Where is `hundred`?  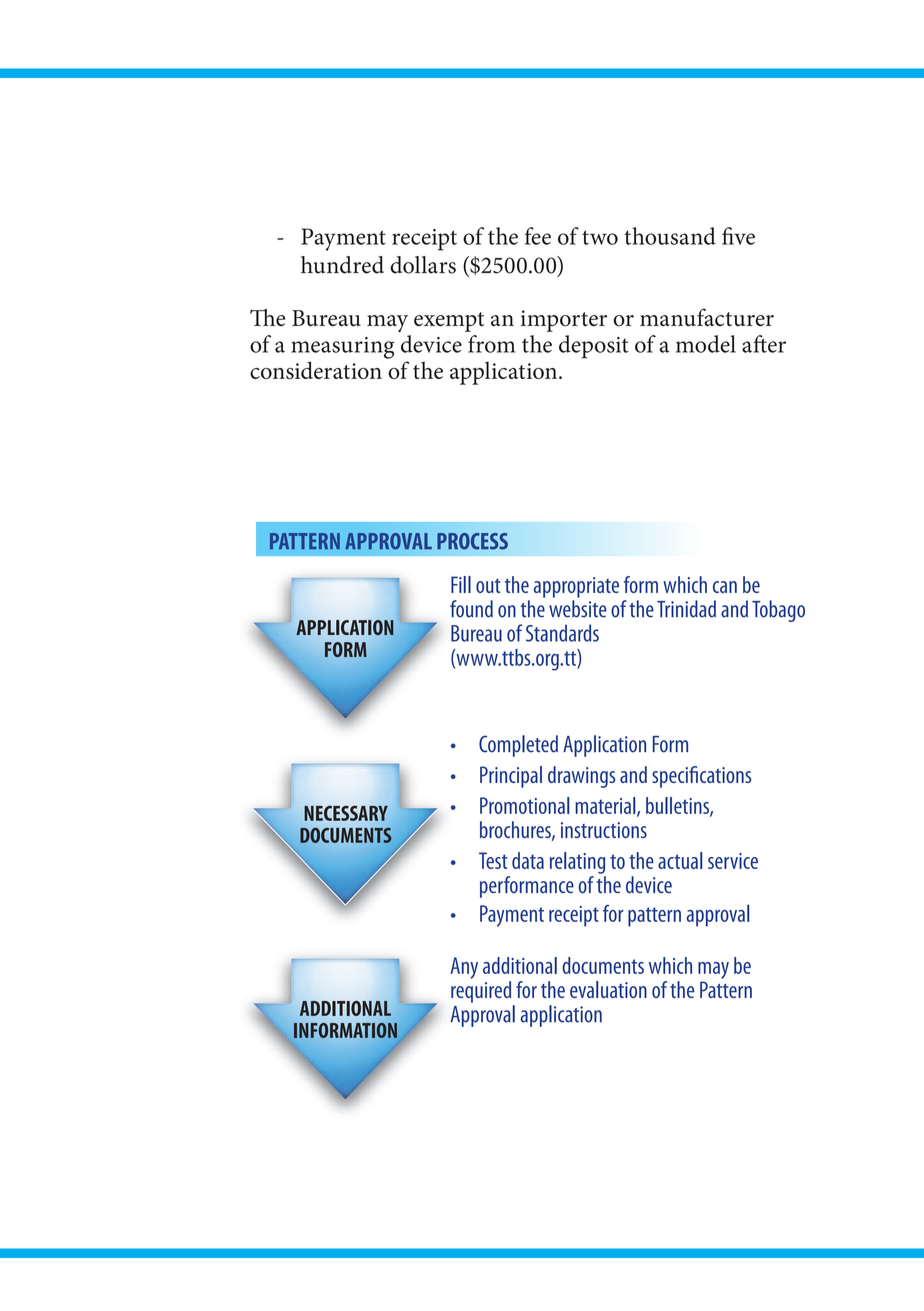
hundred is located at coordinates (342, 265).
